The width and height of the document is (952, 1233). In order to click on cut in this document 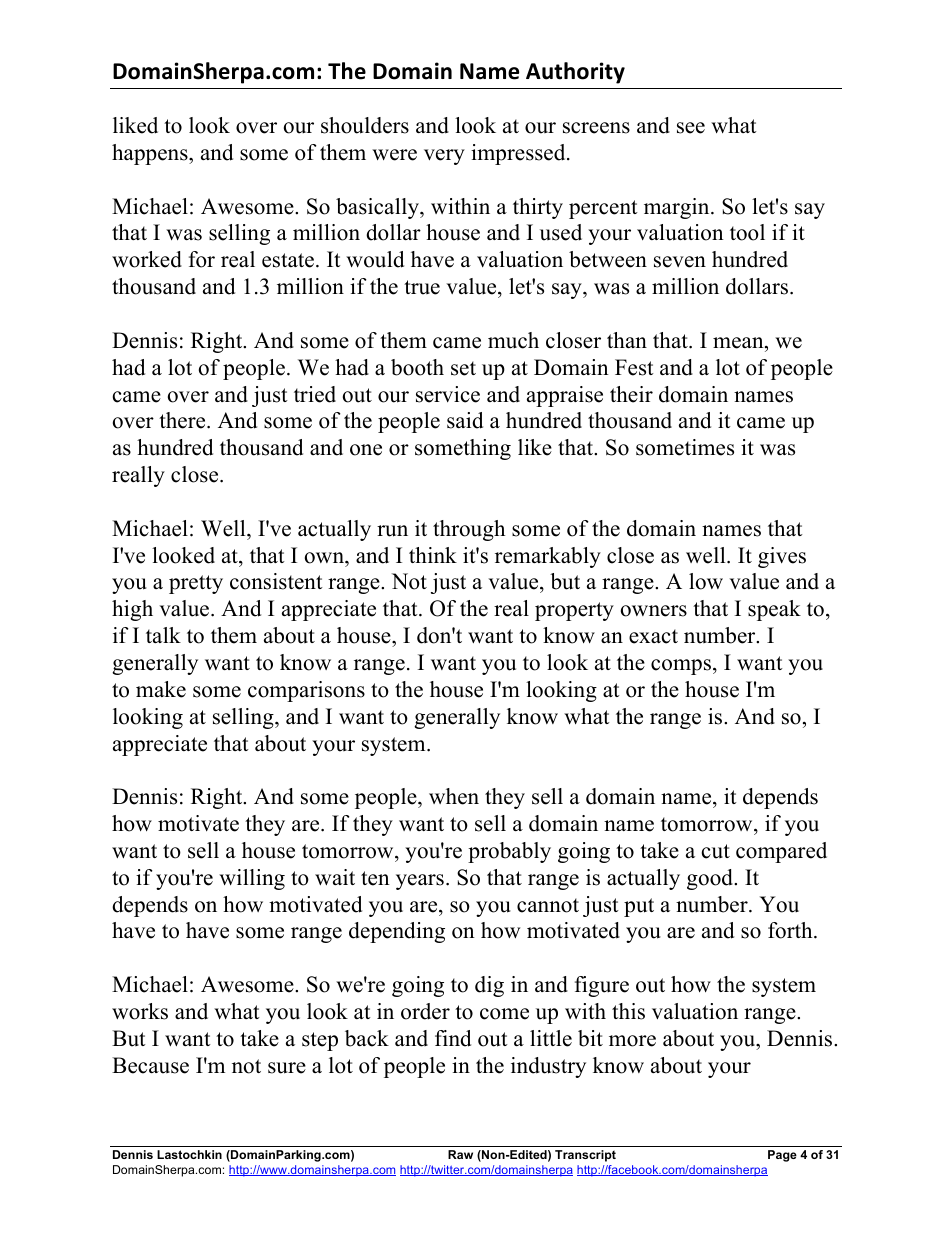, I will do `click(715, 851)`.
